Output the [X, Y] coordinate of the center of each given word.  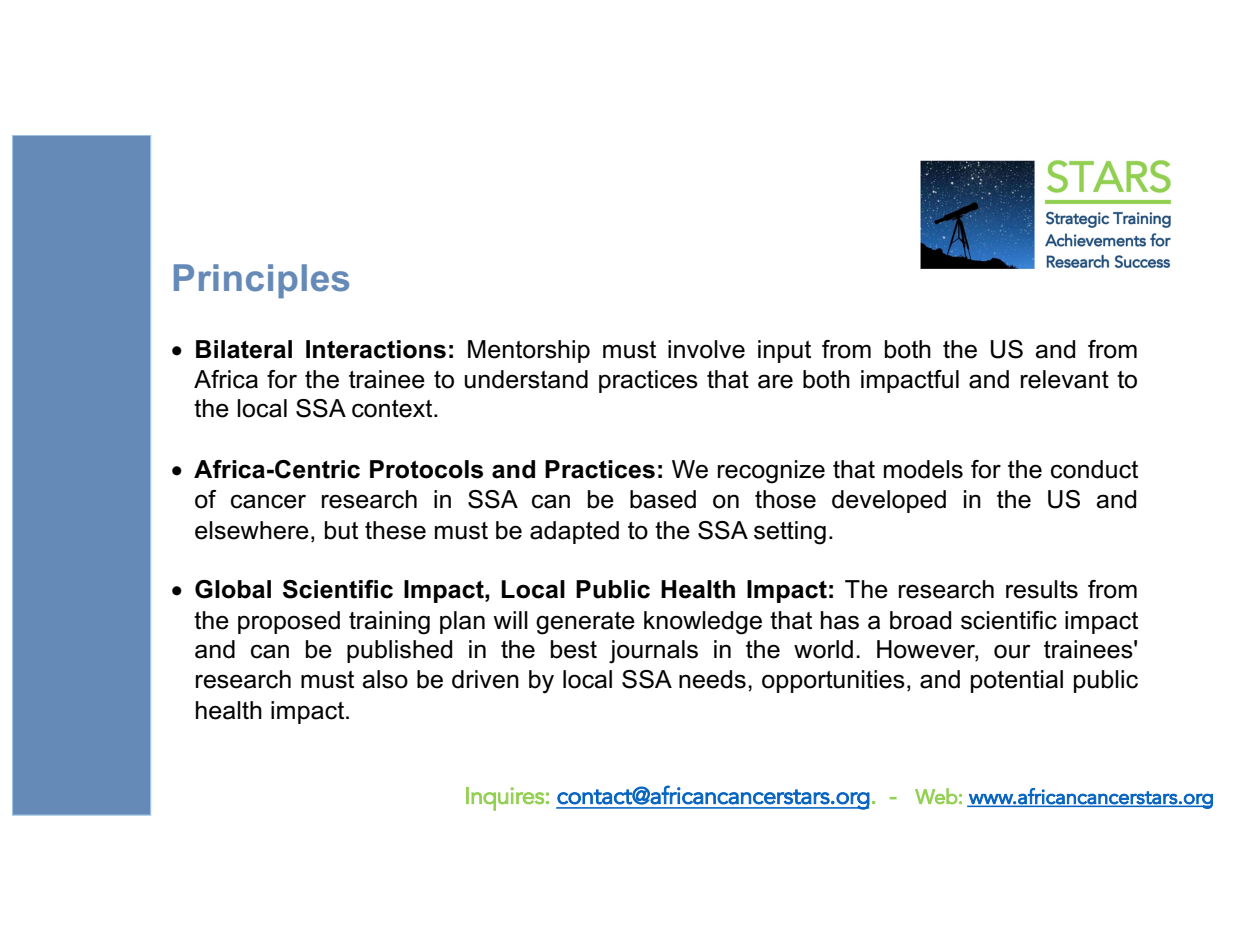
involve [706, 349]
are [775, 381]
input [784, 351]
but [341, 530]
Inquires [505, 799]
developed [889, 501]
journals [653, 652]
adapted [574, 532]
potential [1017, 681]
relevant [1065, 379]
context [393, 409]
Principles [261, 281]
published [399, 651]
